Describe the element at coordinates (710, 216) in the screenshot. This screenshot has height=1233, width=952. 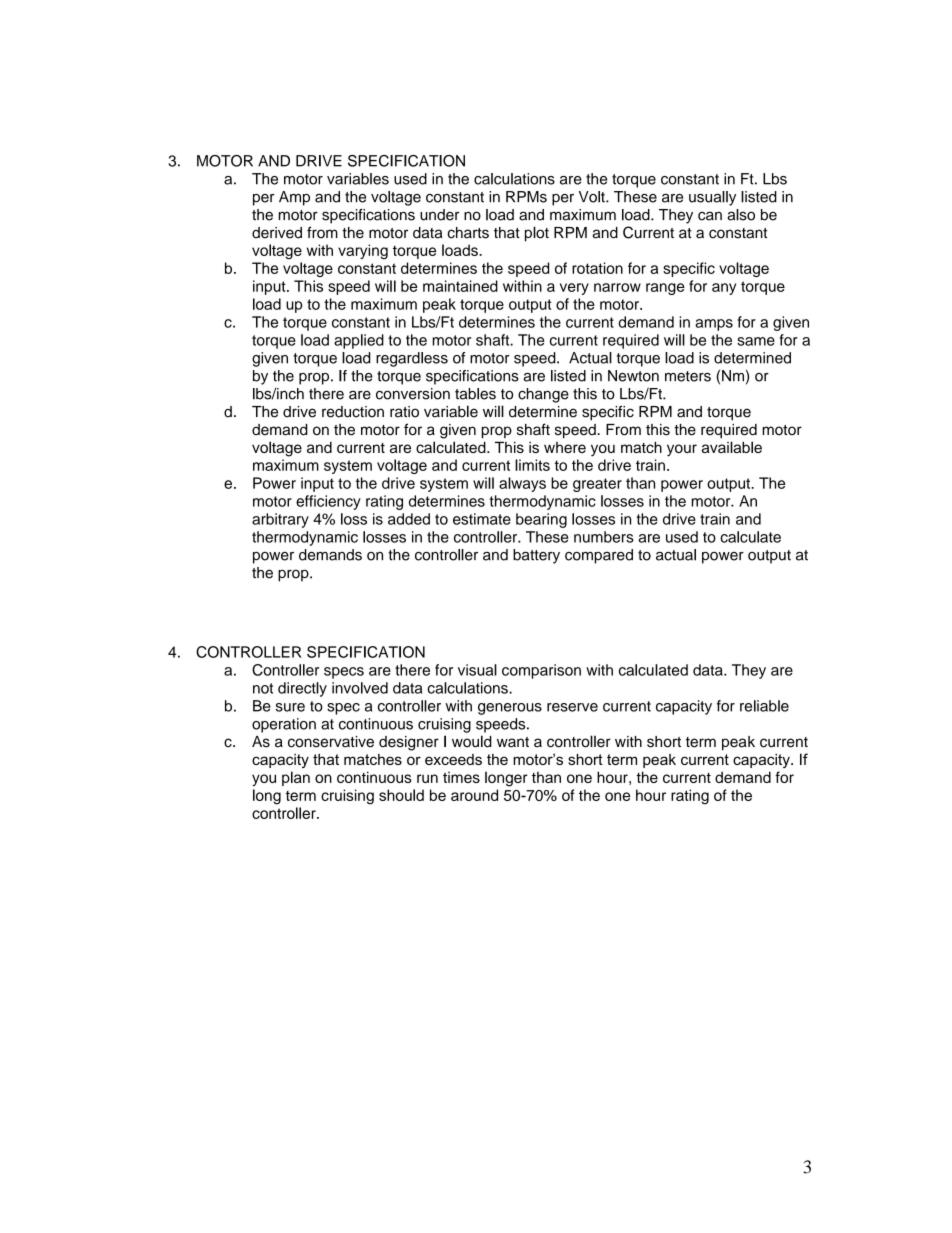
I see `can` at that location.
